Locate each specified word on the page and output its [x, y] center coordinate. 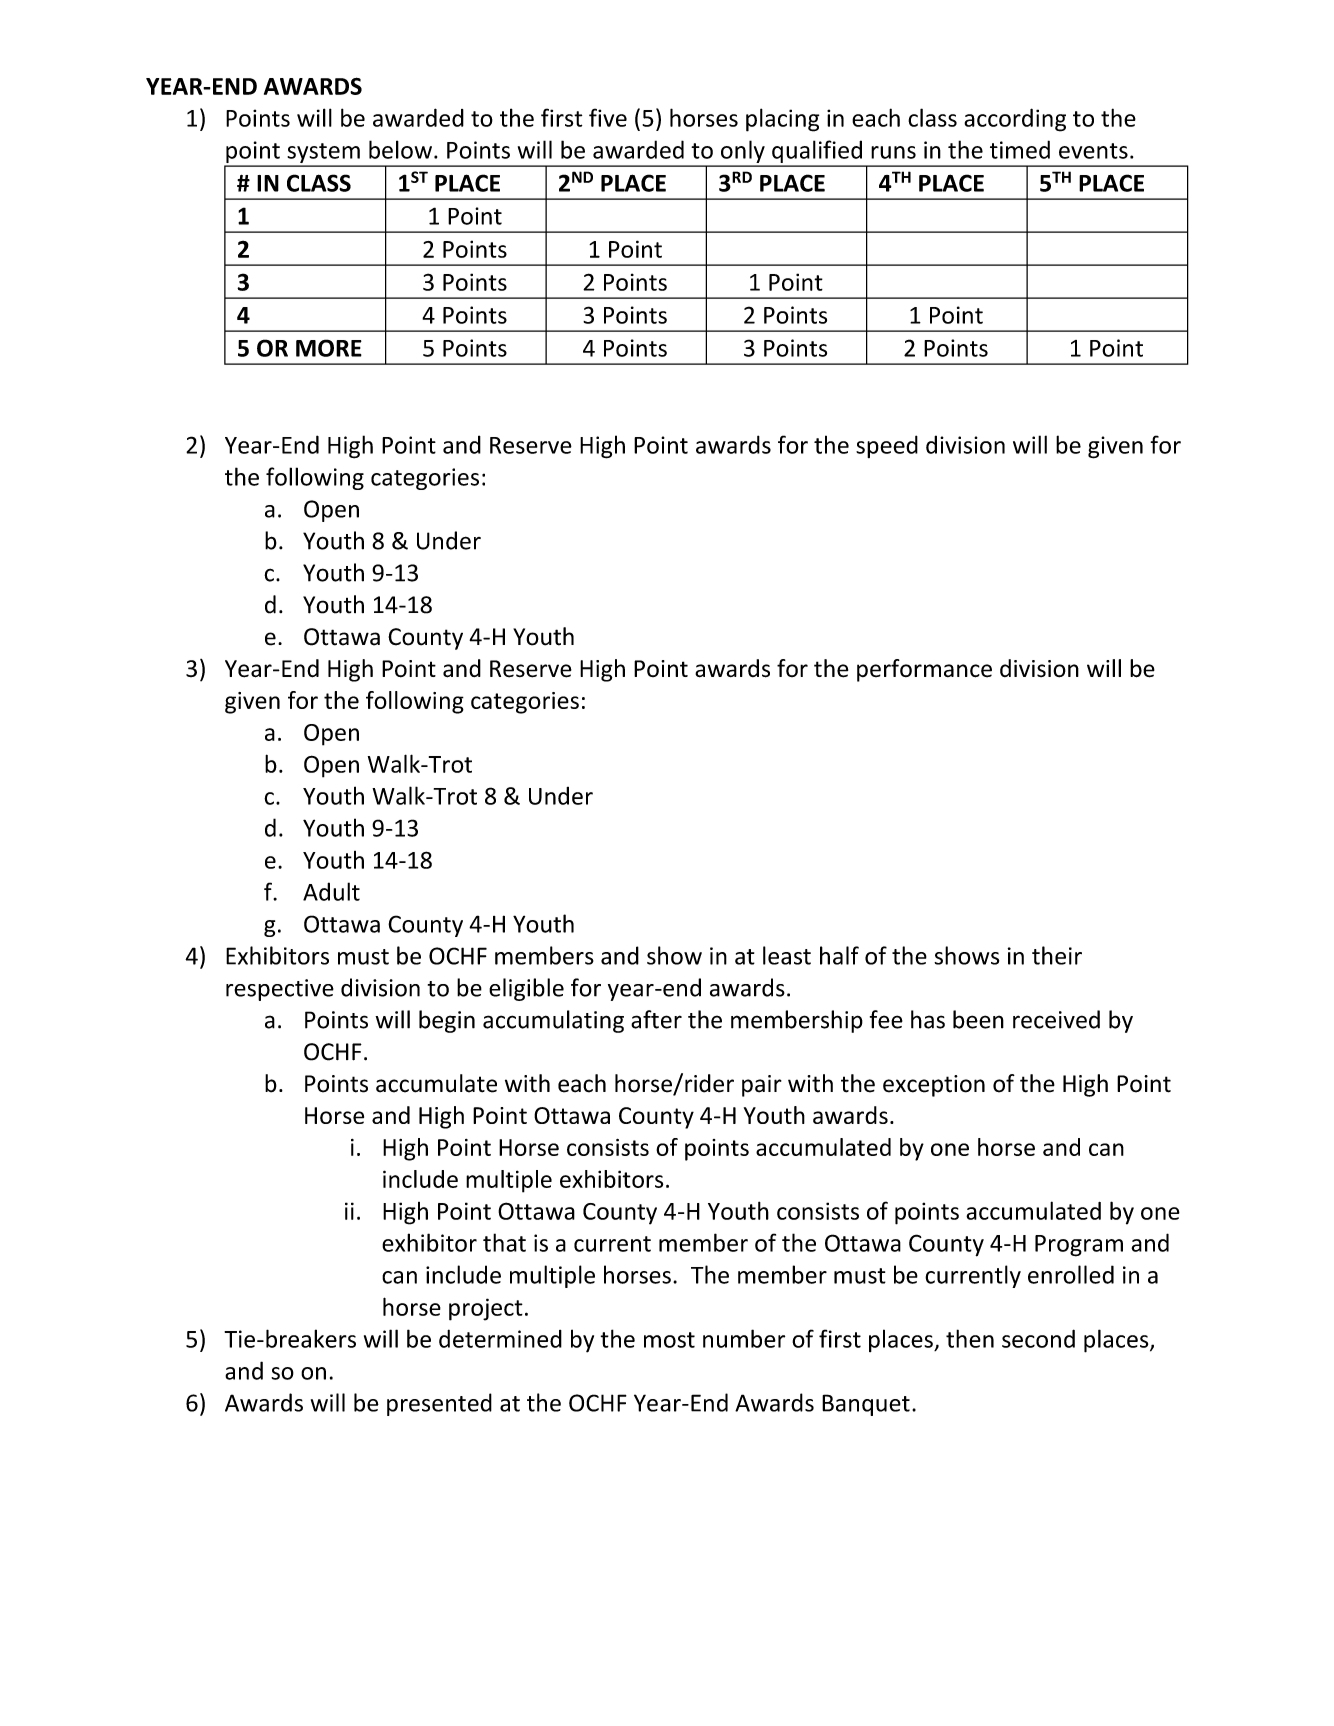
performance [924, 670]
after [656, 1019]
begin [447, 1021]
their [1057, 955]
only [742, 153]
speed [887, 446]
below [400, 149]
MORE [329, 348]
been [978, 1019]
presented [439, 1404]
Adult [331, 891]
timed [1020, 149]
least [787, 955]
